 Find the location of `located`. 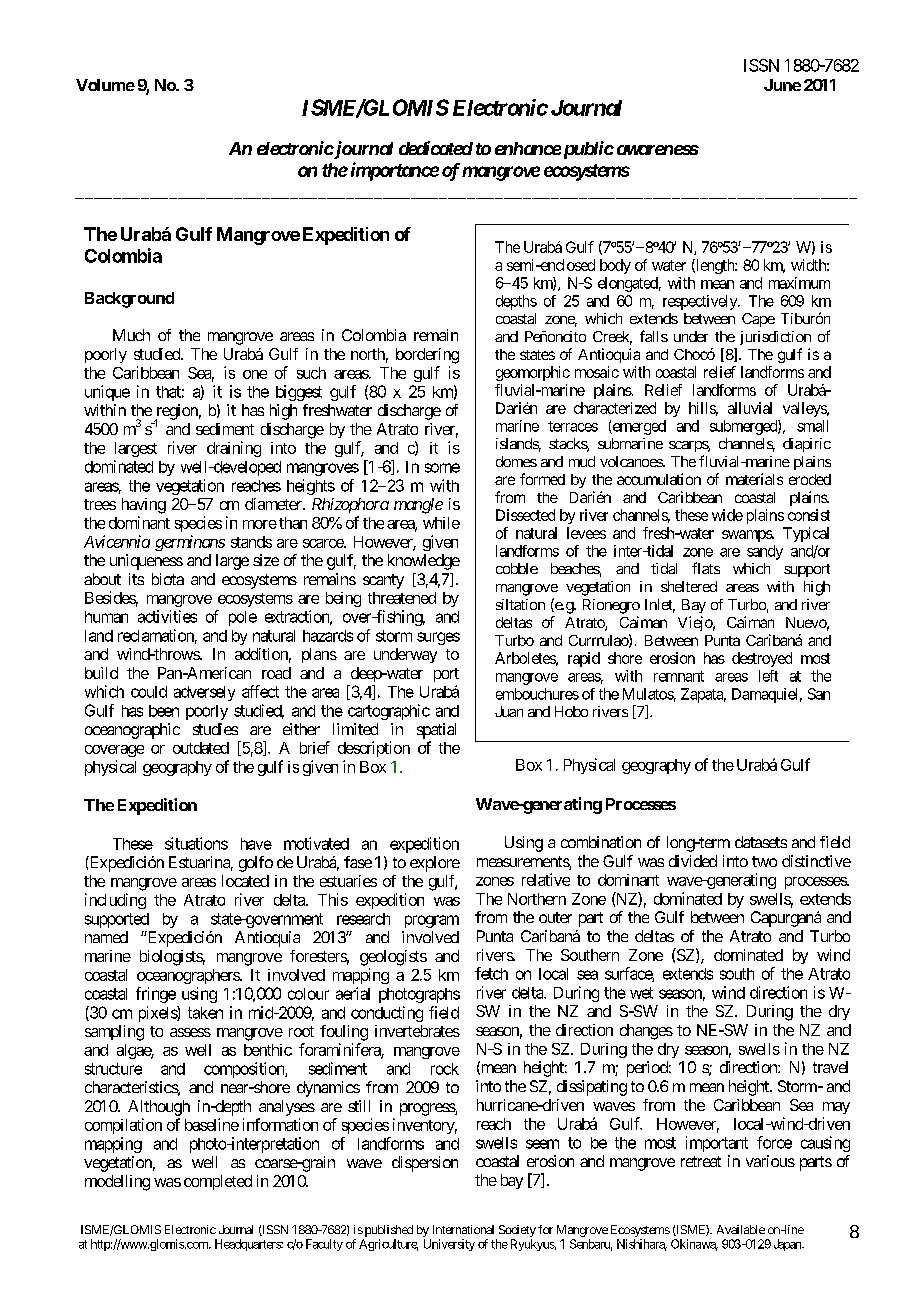

located is located at coordinates (245, 881).
